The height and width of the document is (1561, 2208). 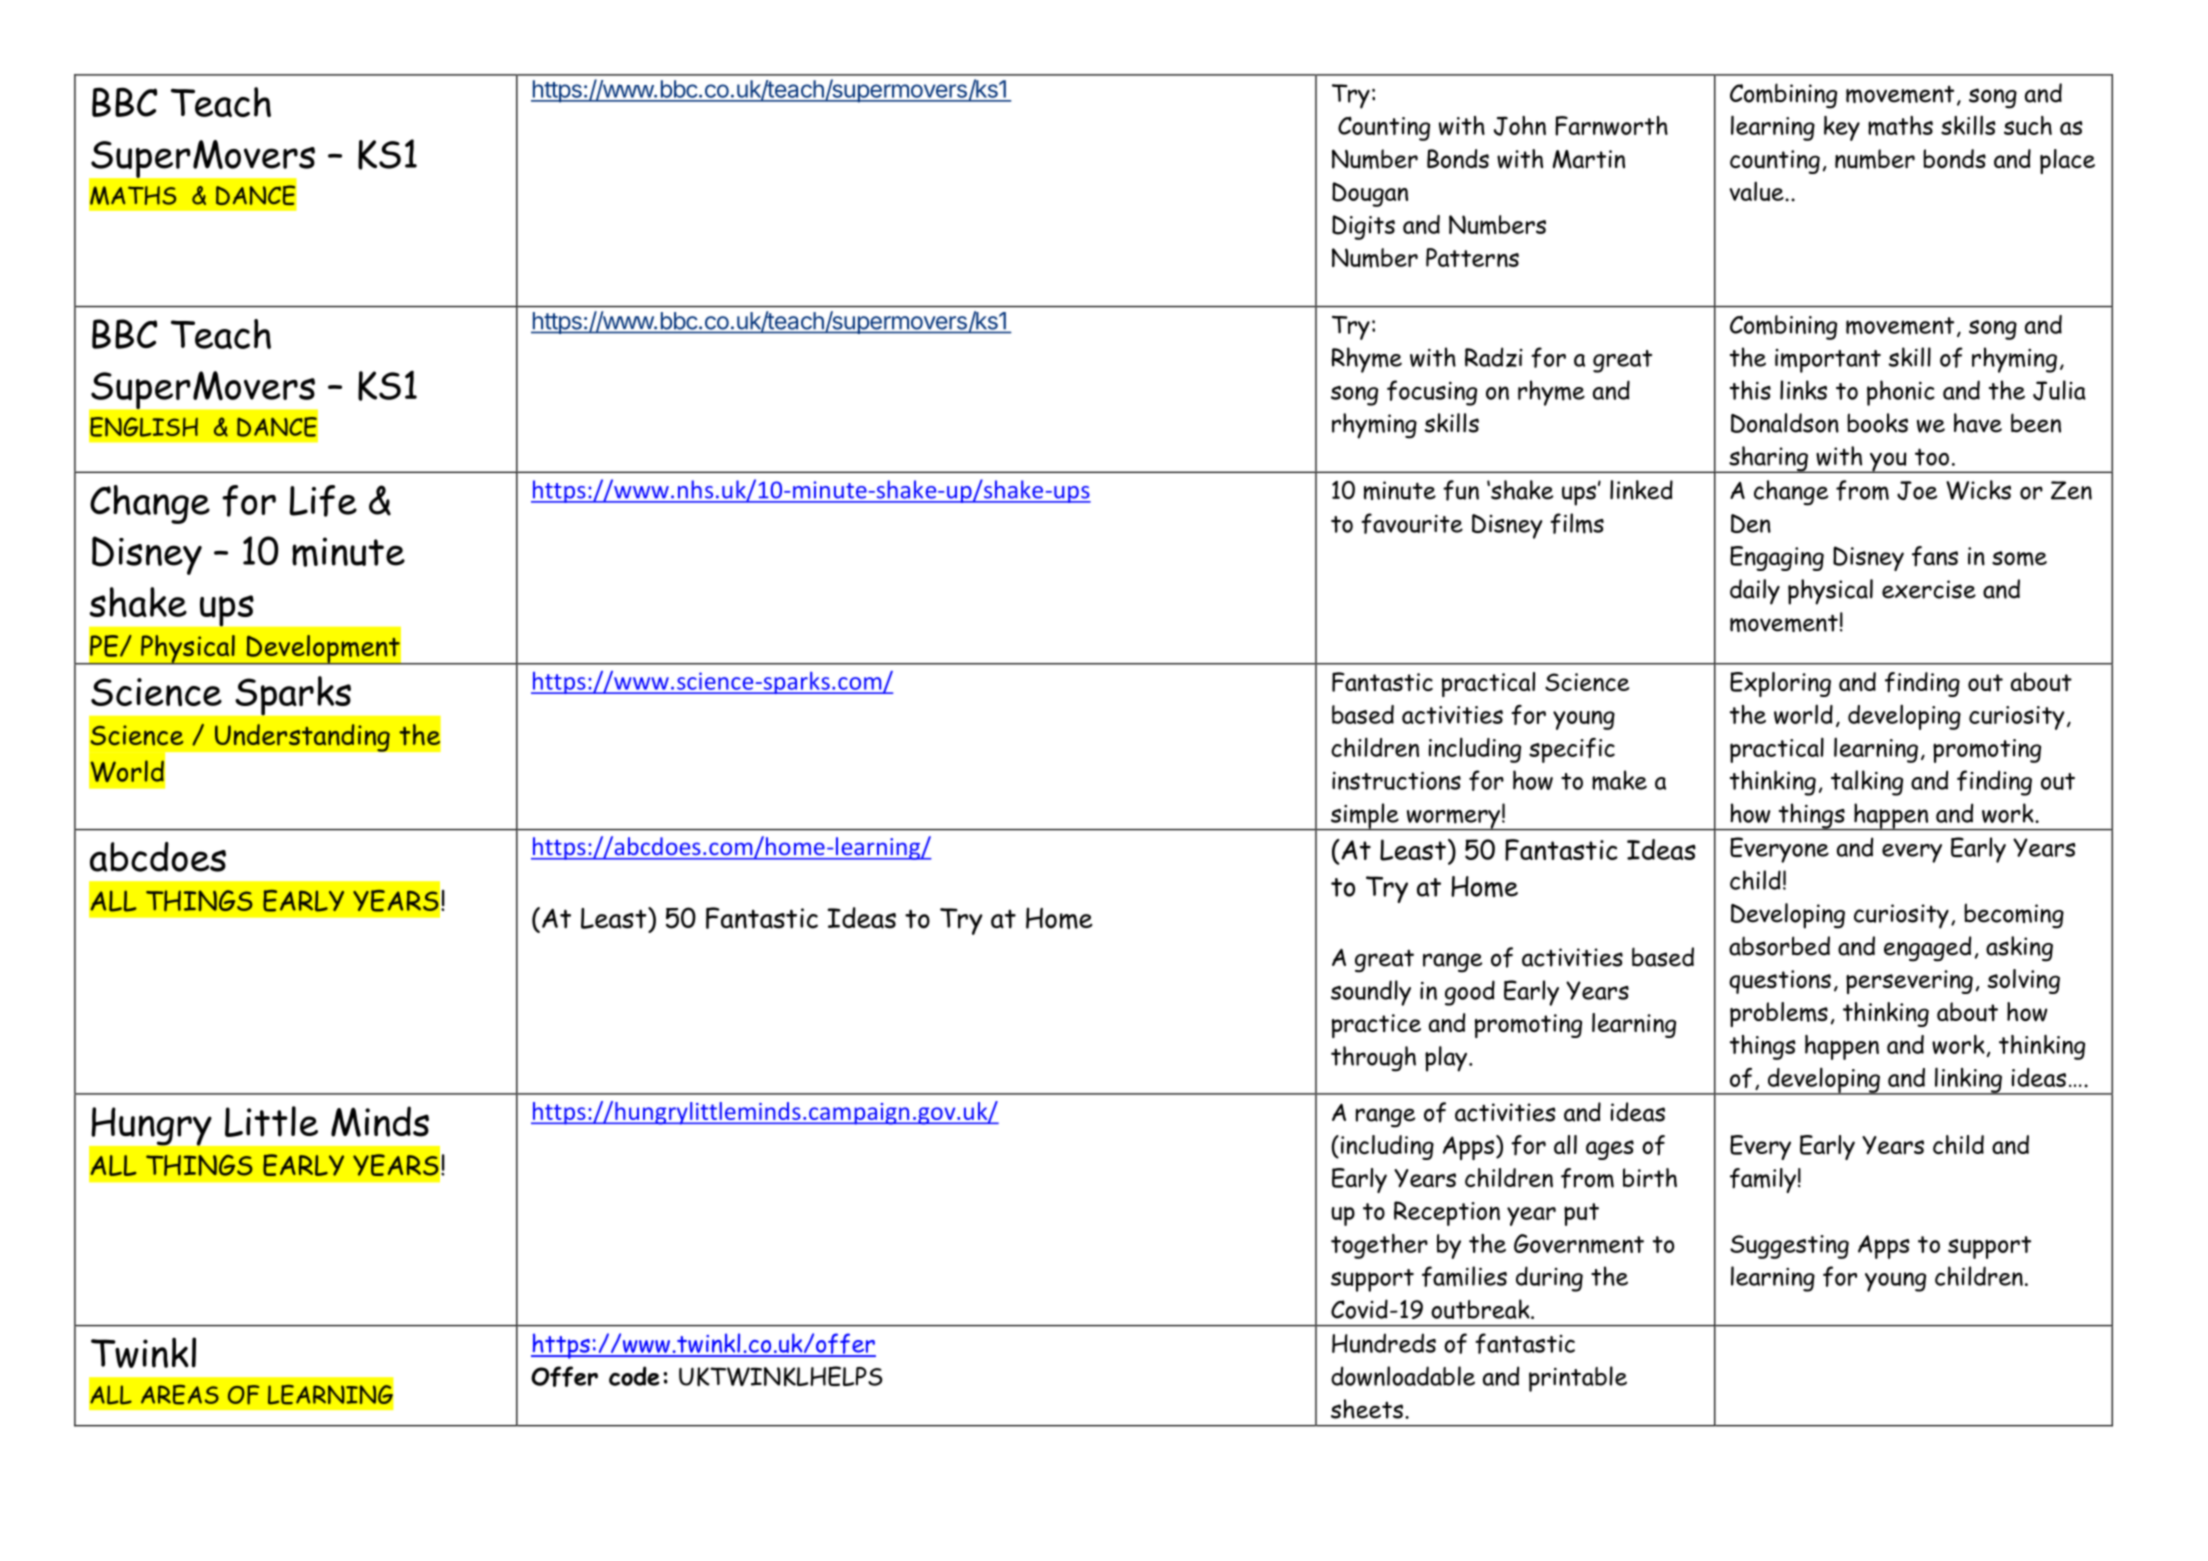 I want to click on Life, so click(x=323, y=501).
